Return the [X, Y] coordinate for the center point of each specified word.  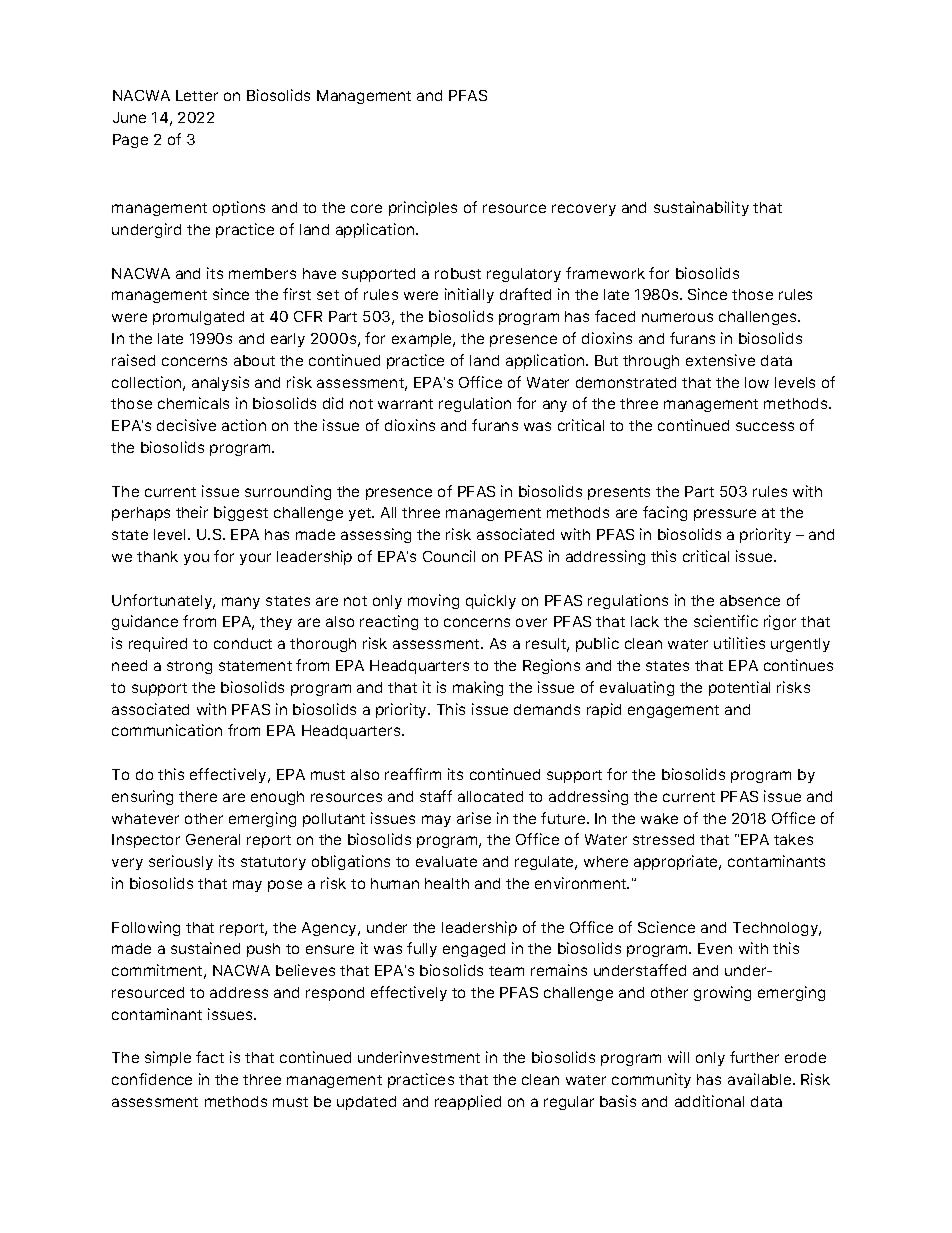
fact [210, 1057]
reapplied [468, 1102]
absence [750, 600]
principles [423, 208]
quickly [491, 601]
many [241, 603]
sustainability [701, 208]
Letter [197, 95]
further [754, 1057]
